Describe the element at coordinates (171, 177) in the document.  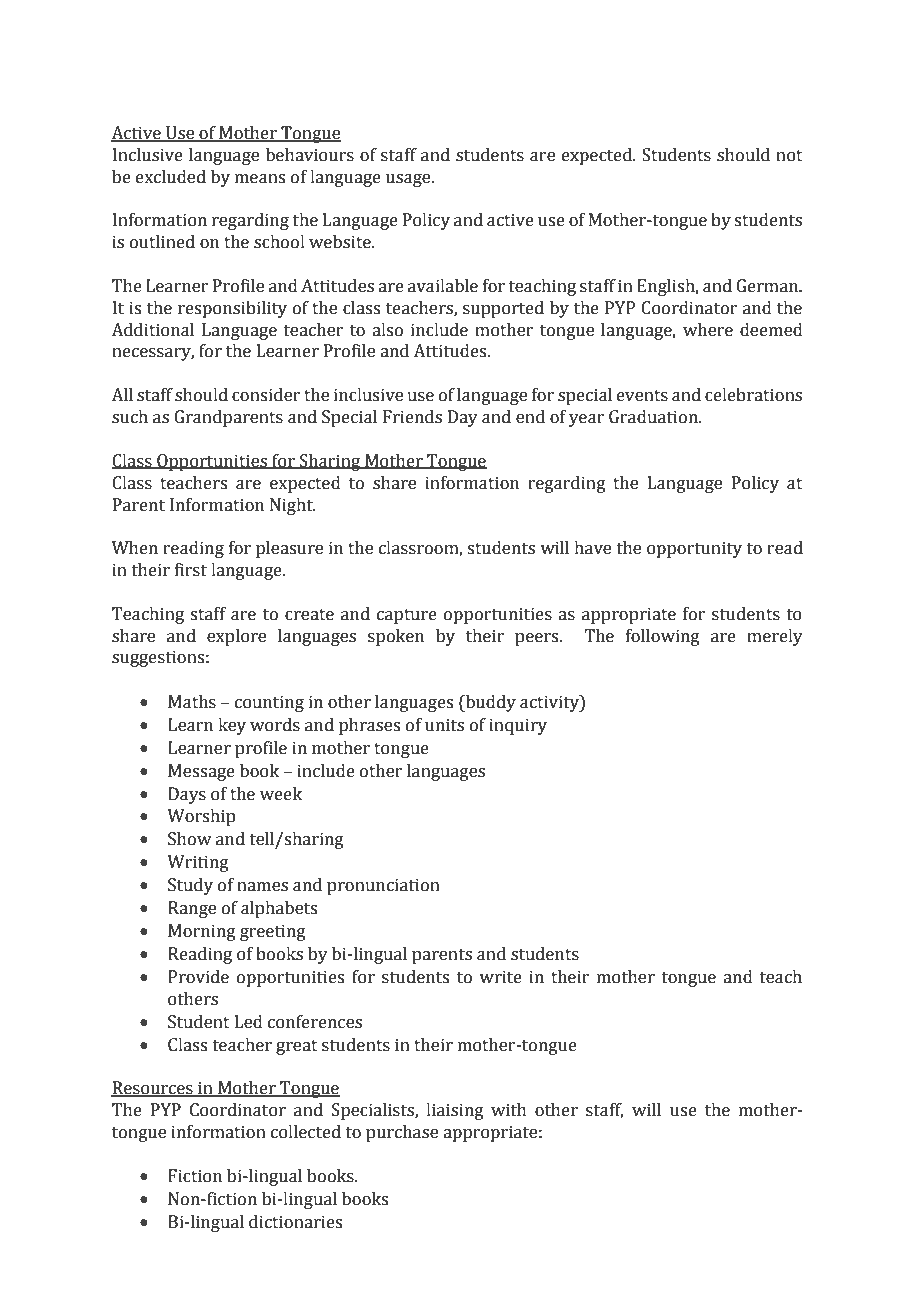
I see `excluded` at that location.
